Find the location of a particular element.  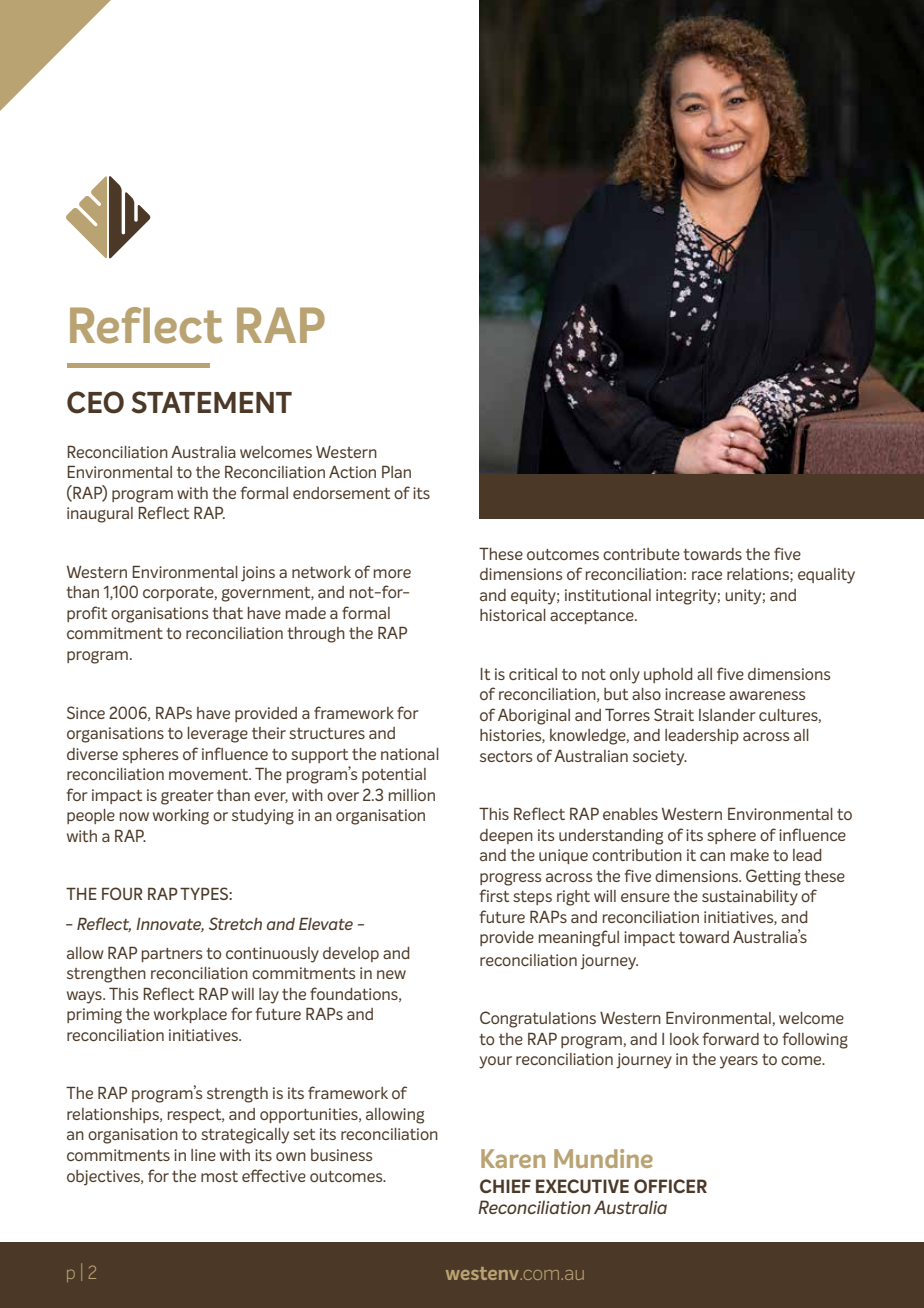

Plan is located at coordinates (396, 472).
